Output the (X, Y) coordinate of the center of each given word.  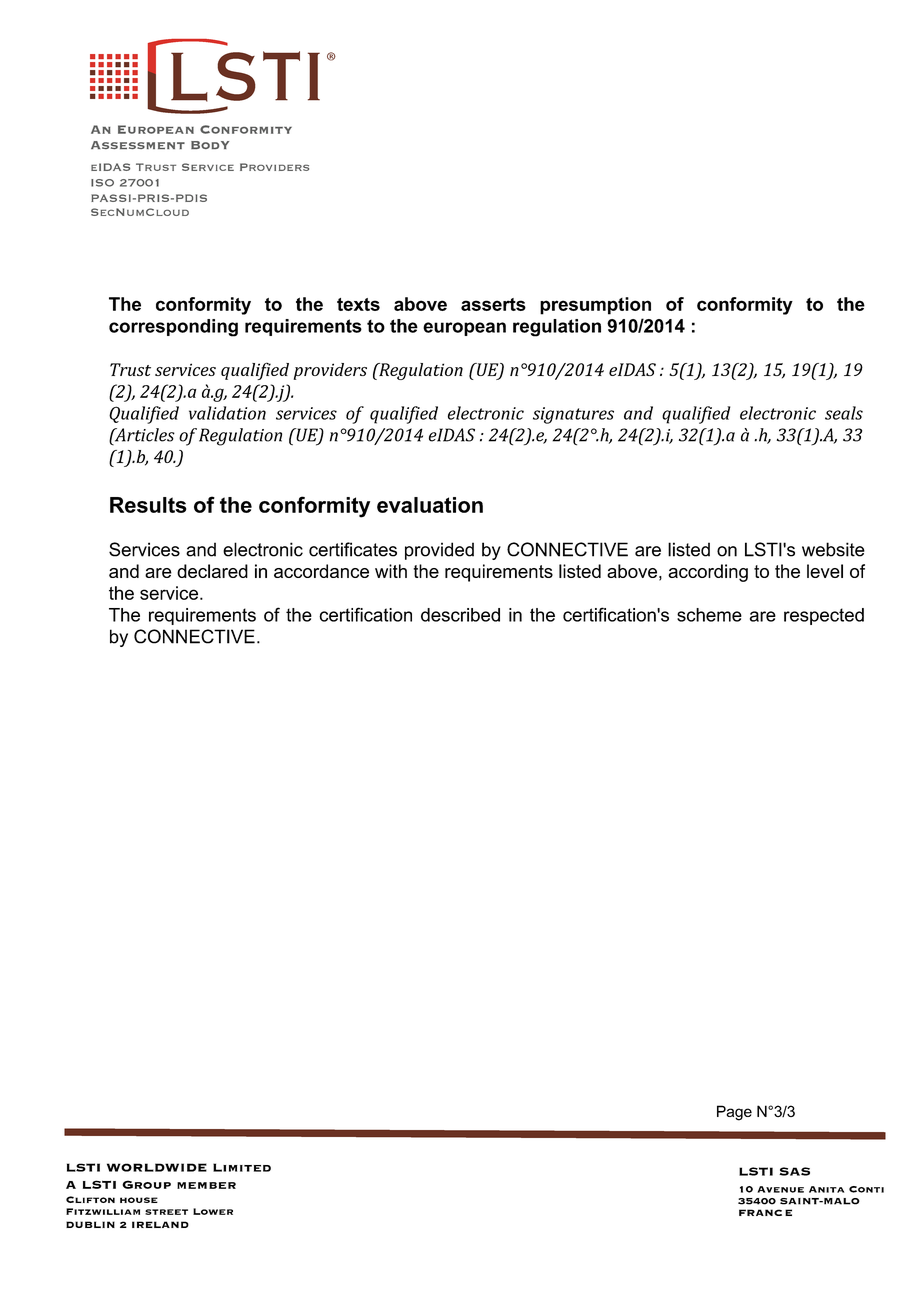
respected (824, 616)
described (460, 615)
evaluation (430, 505)
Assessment (138, 145)
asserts (493, 304)
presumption (595, 306)
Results (148, 505)
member (206, 1185)
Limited (242, 1167)
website (833, 549)
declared (212, 571)
